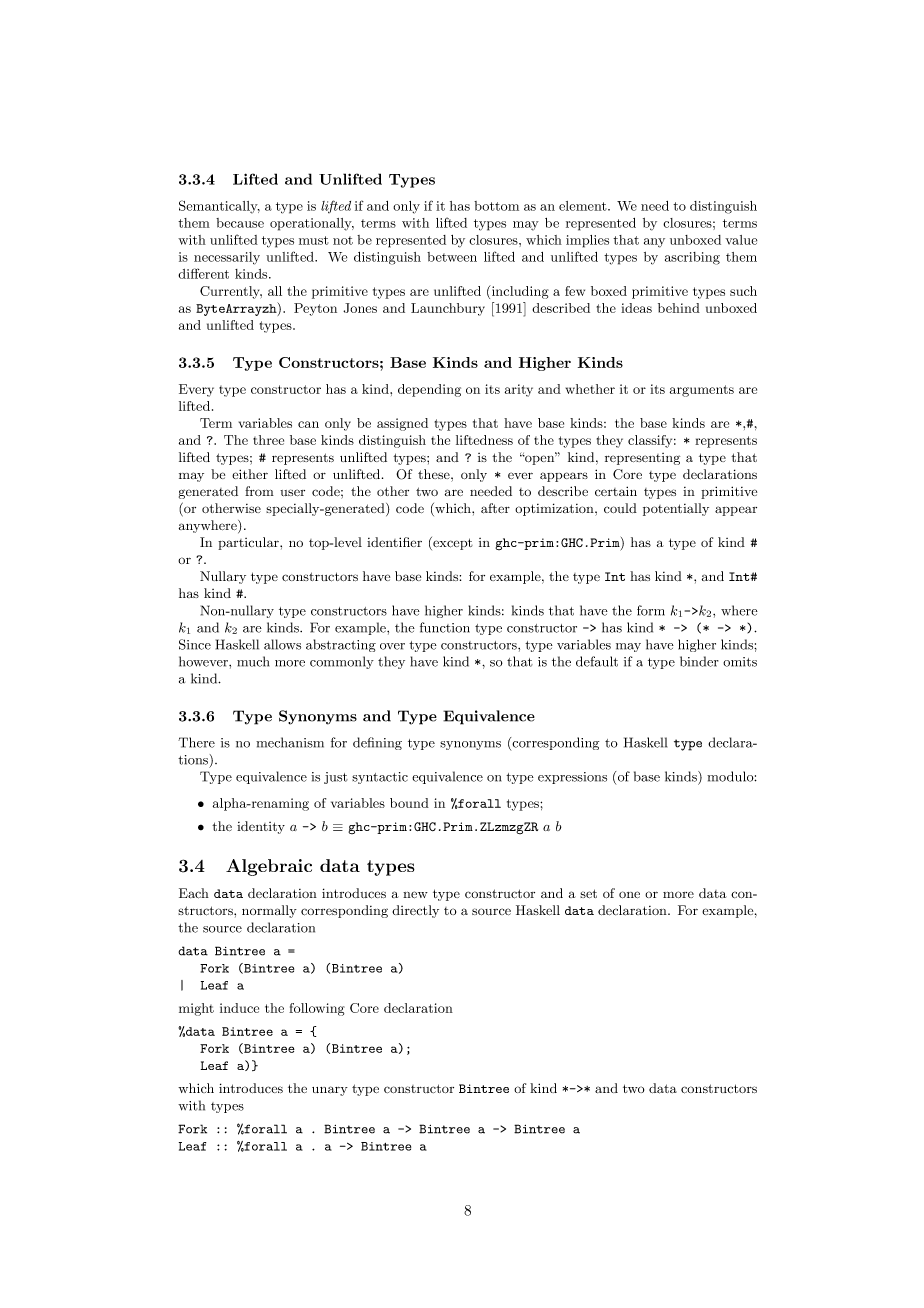 The width and height of the image is (924, 1308). What do you see at coordinates (452, 257) in the image?
I see `between` at bounding box center [452, 257].
